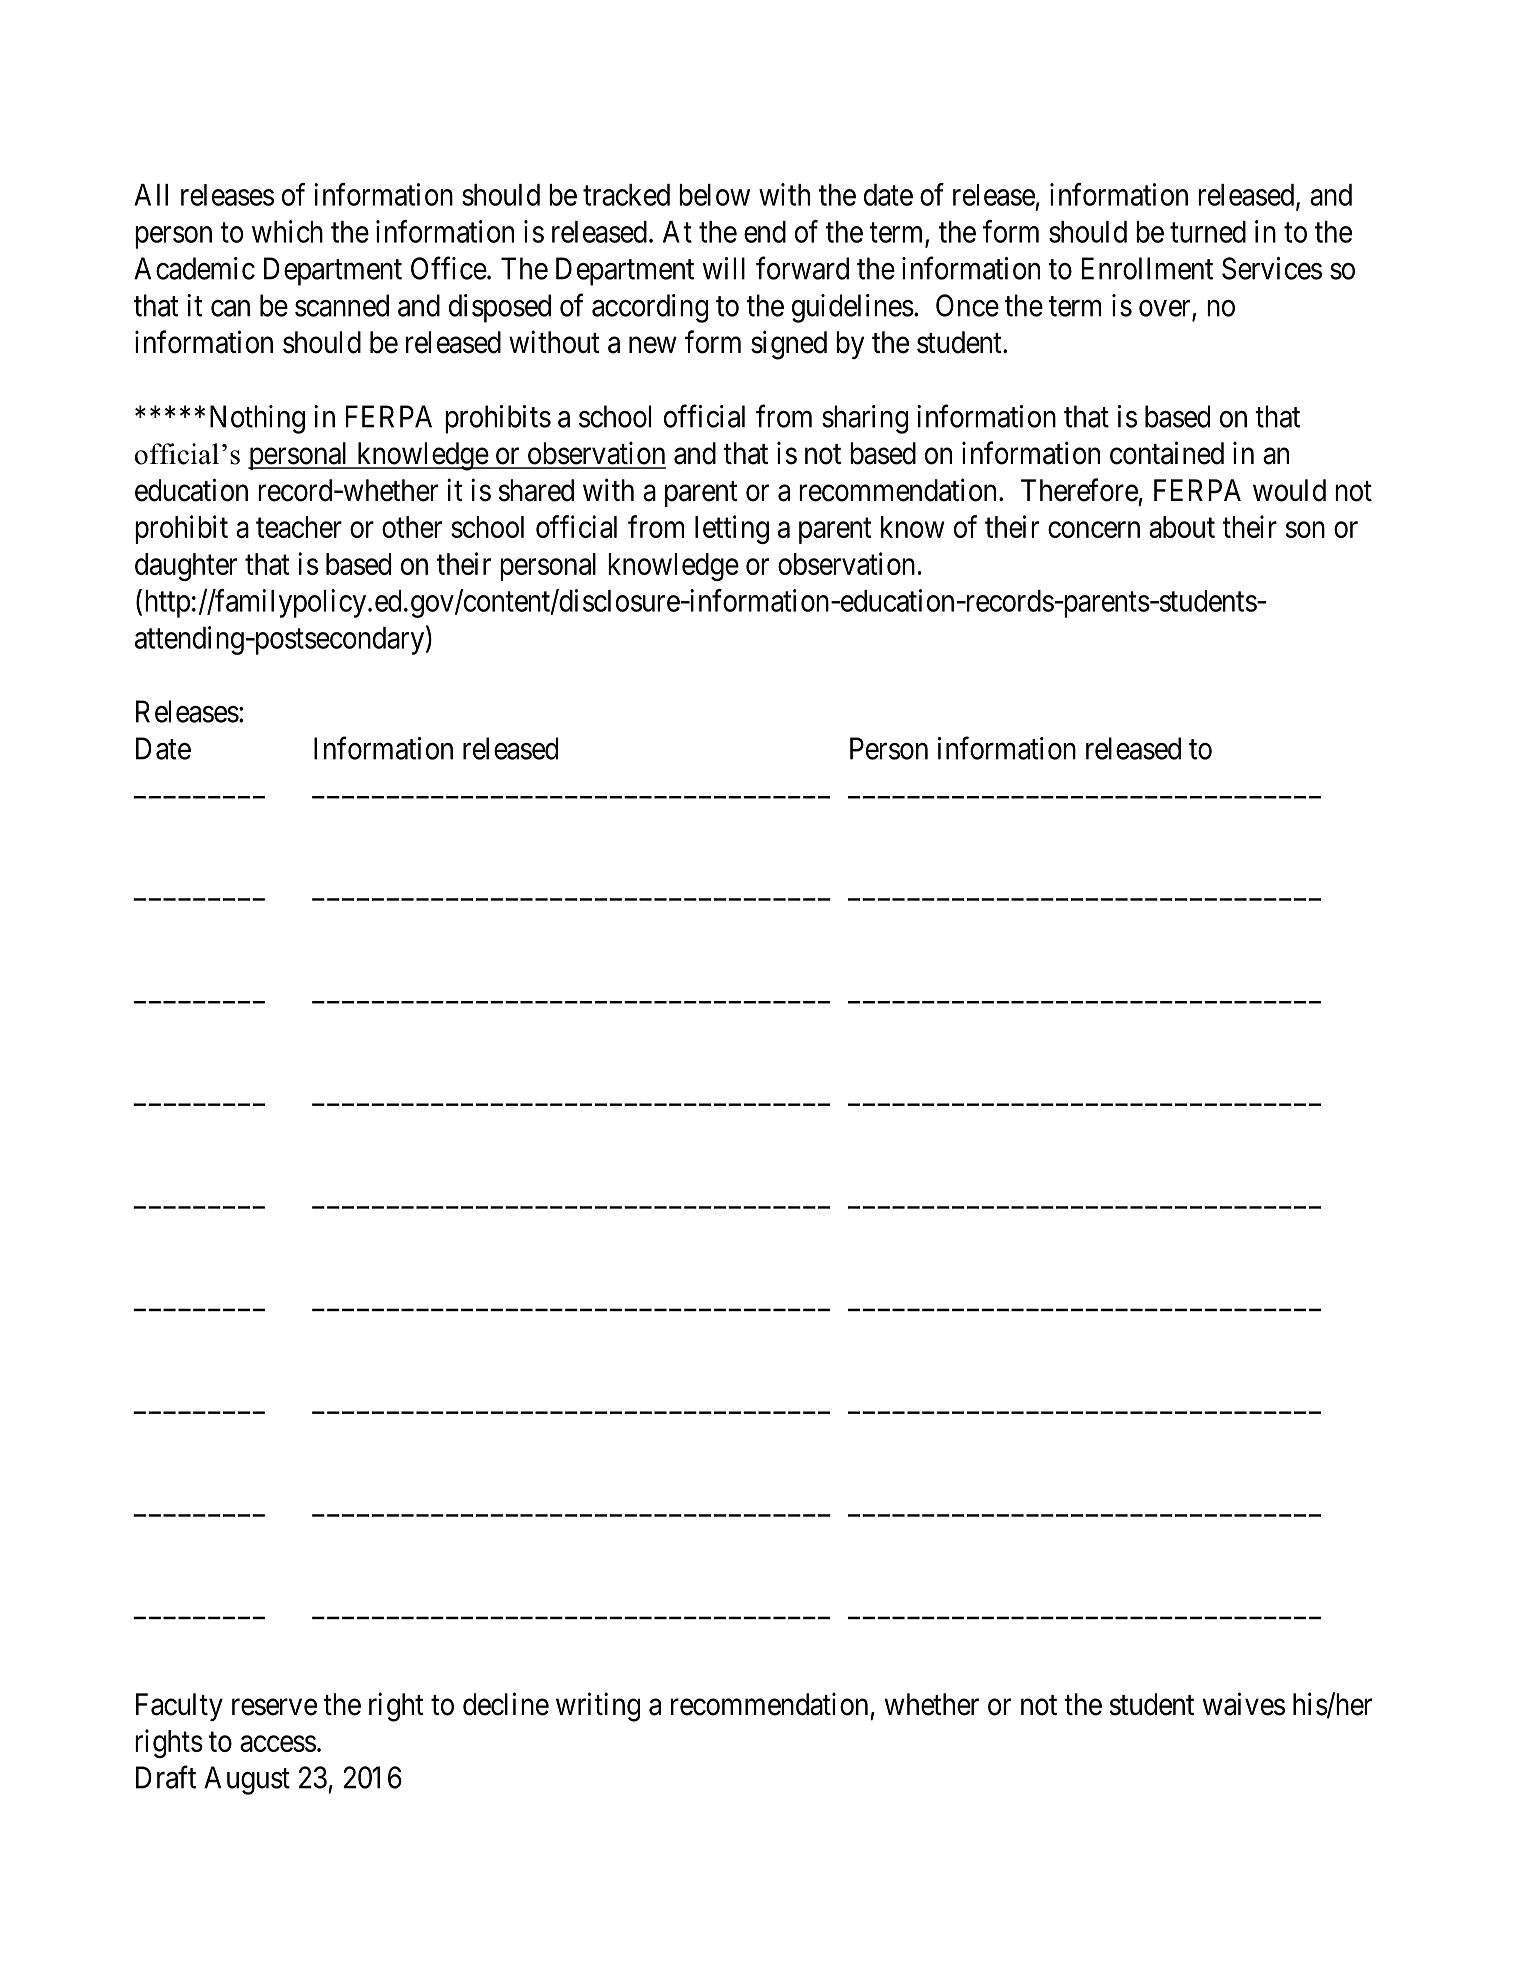 This page has height=1963, width=1517. Describe the element at coordinates (1147, 268) in the page. I see `Enrollment` at that location.
